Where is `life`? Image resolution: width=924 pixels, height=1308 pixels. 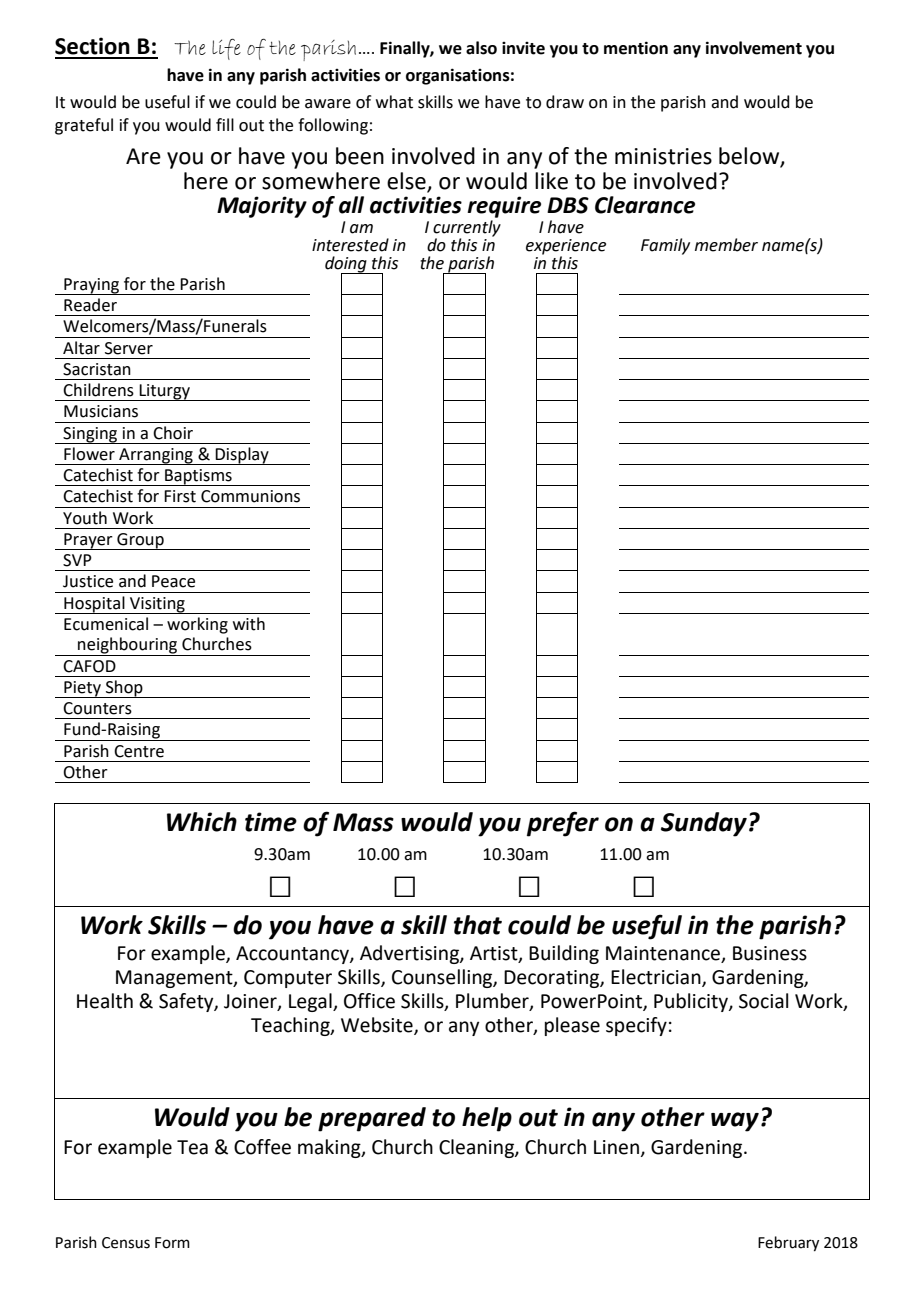 life is located at coordinates (226, 49).
